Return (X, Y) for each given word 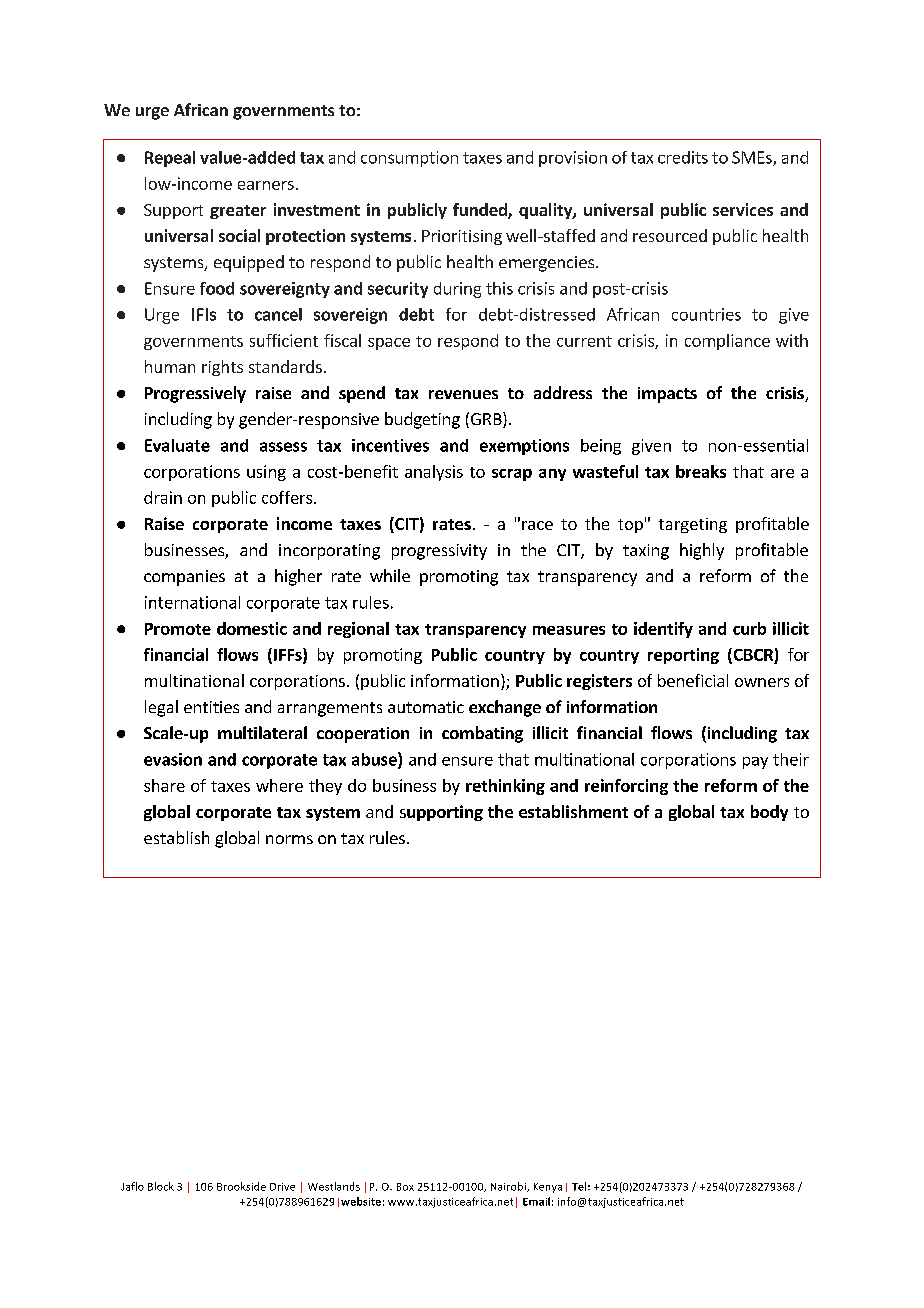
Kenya (548, 1188)
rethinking (505, 787)
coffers (288, 497)
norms (289, 839)
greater (238, 212)
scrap (512, 475)
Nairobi (509, 1187)
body (769, 813)
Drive (282, 1187)
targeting (693, 525)
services (743, 209)
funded (481, 211)
